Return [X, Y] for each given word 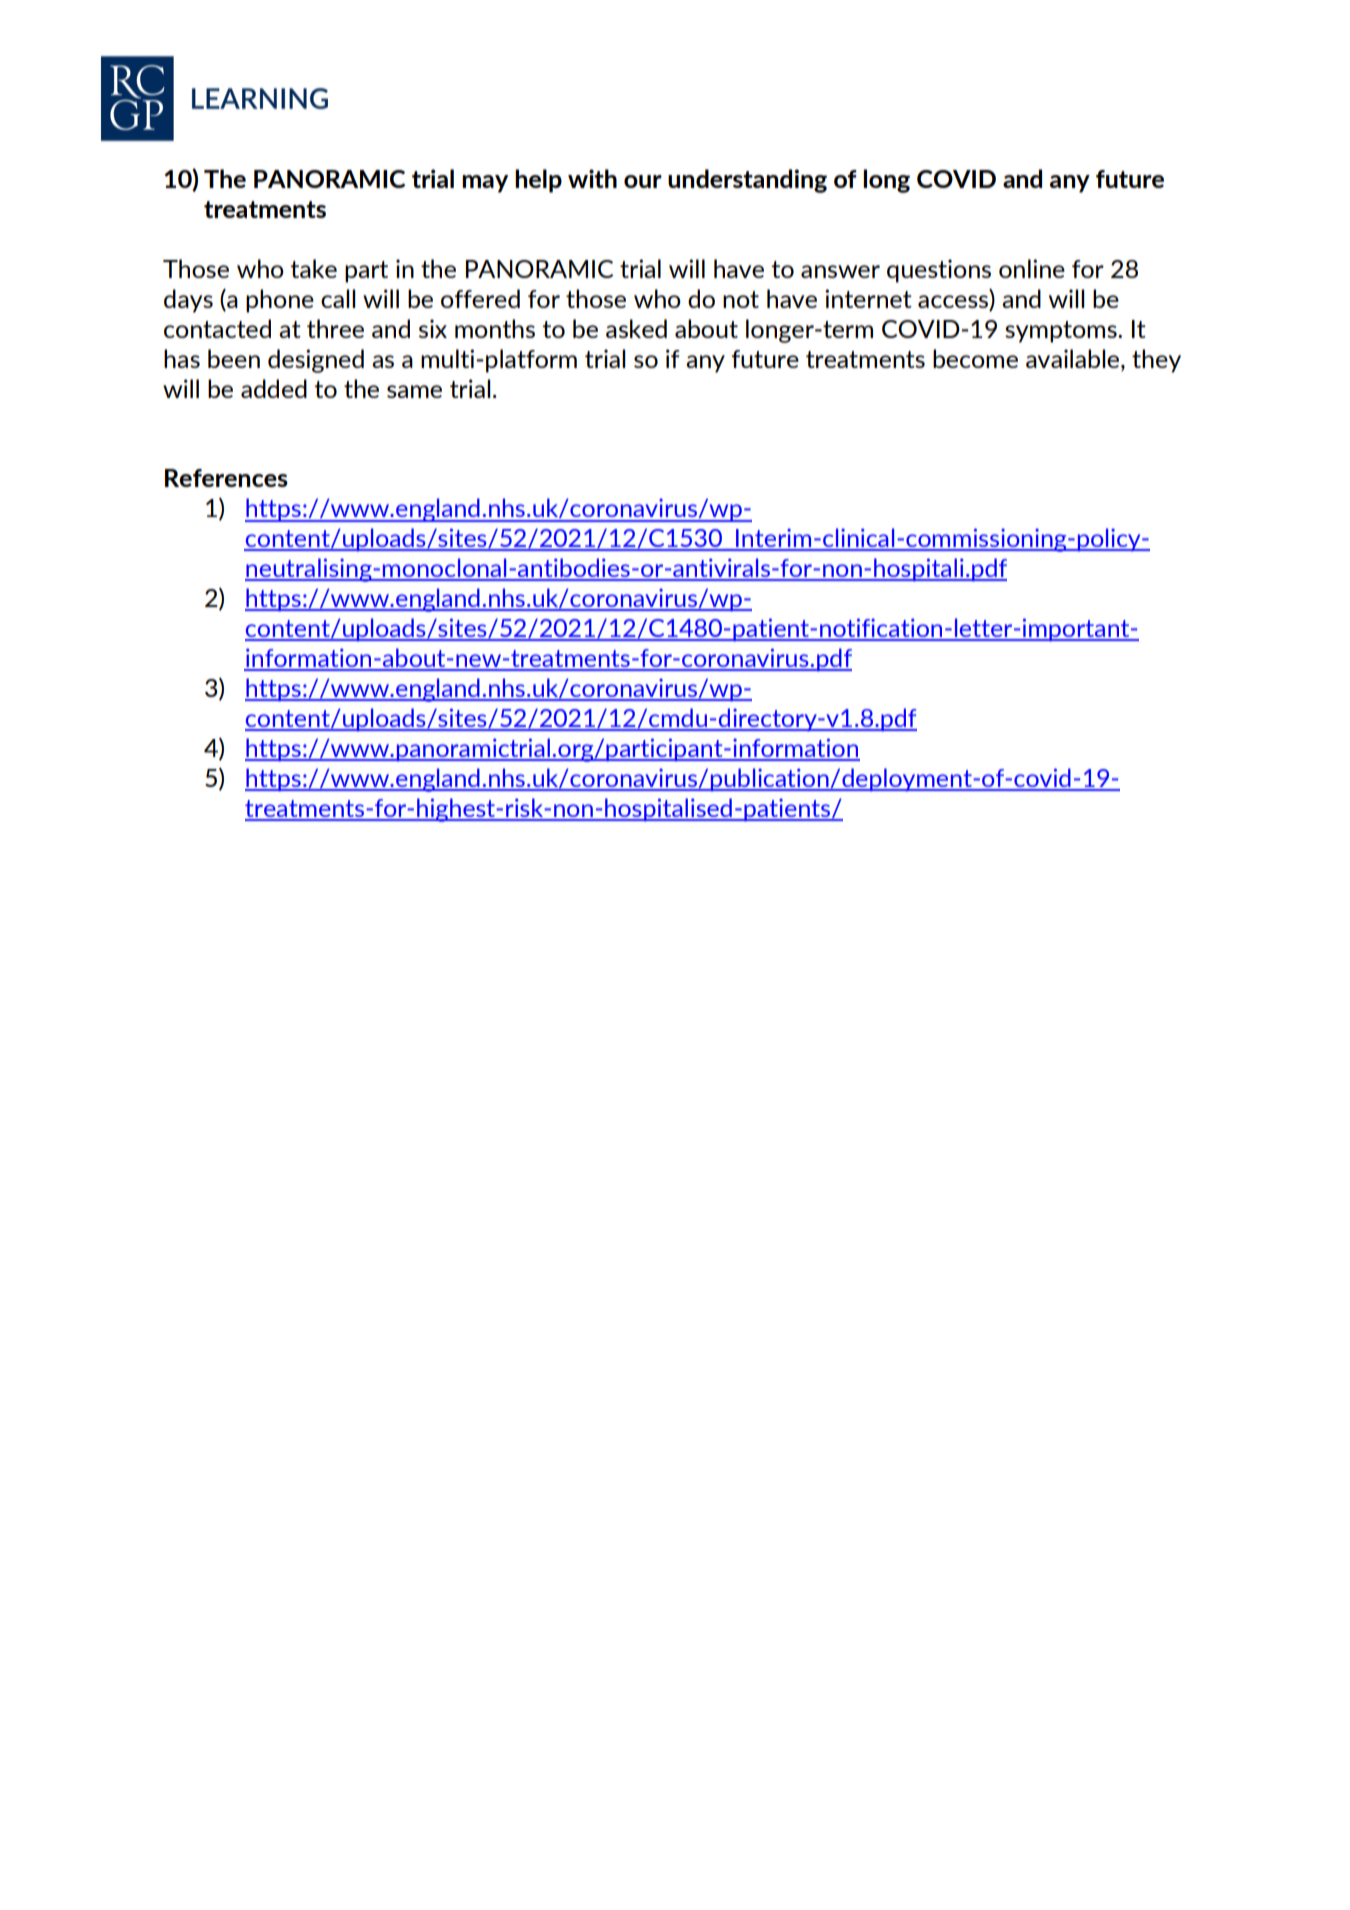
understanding [747, 181]
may [485, 184]
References [226, 478]
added [274, 388]
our [643, 181]
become [975, 358]
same [414, 391]
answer [840, 271]
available [1074, 358]
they [1156, 361]
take [313, 268]
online [1032, 268]
